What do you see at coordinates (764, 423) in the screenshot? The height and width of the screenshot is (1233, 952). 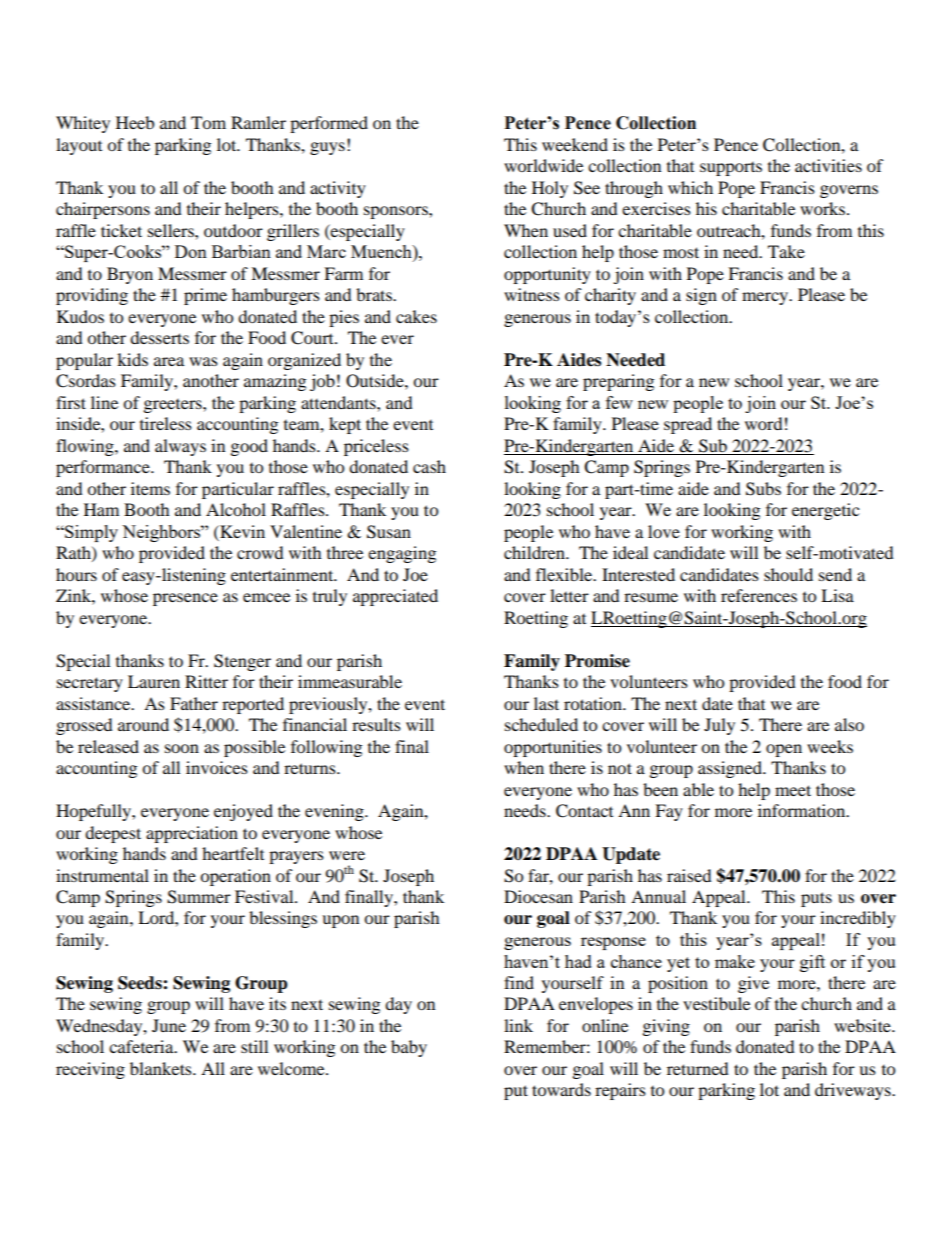 I see `word` at bounding box center [764, 423].
